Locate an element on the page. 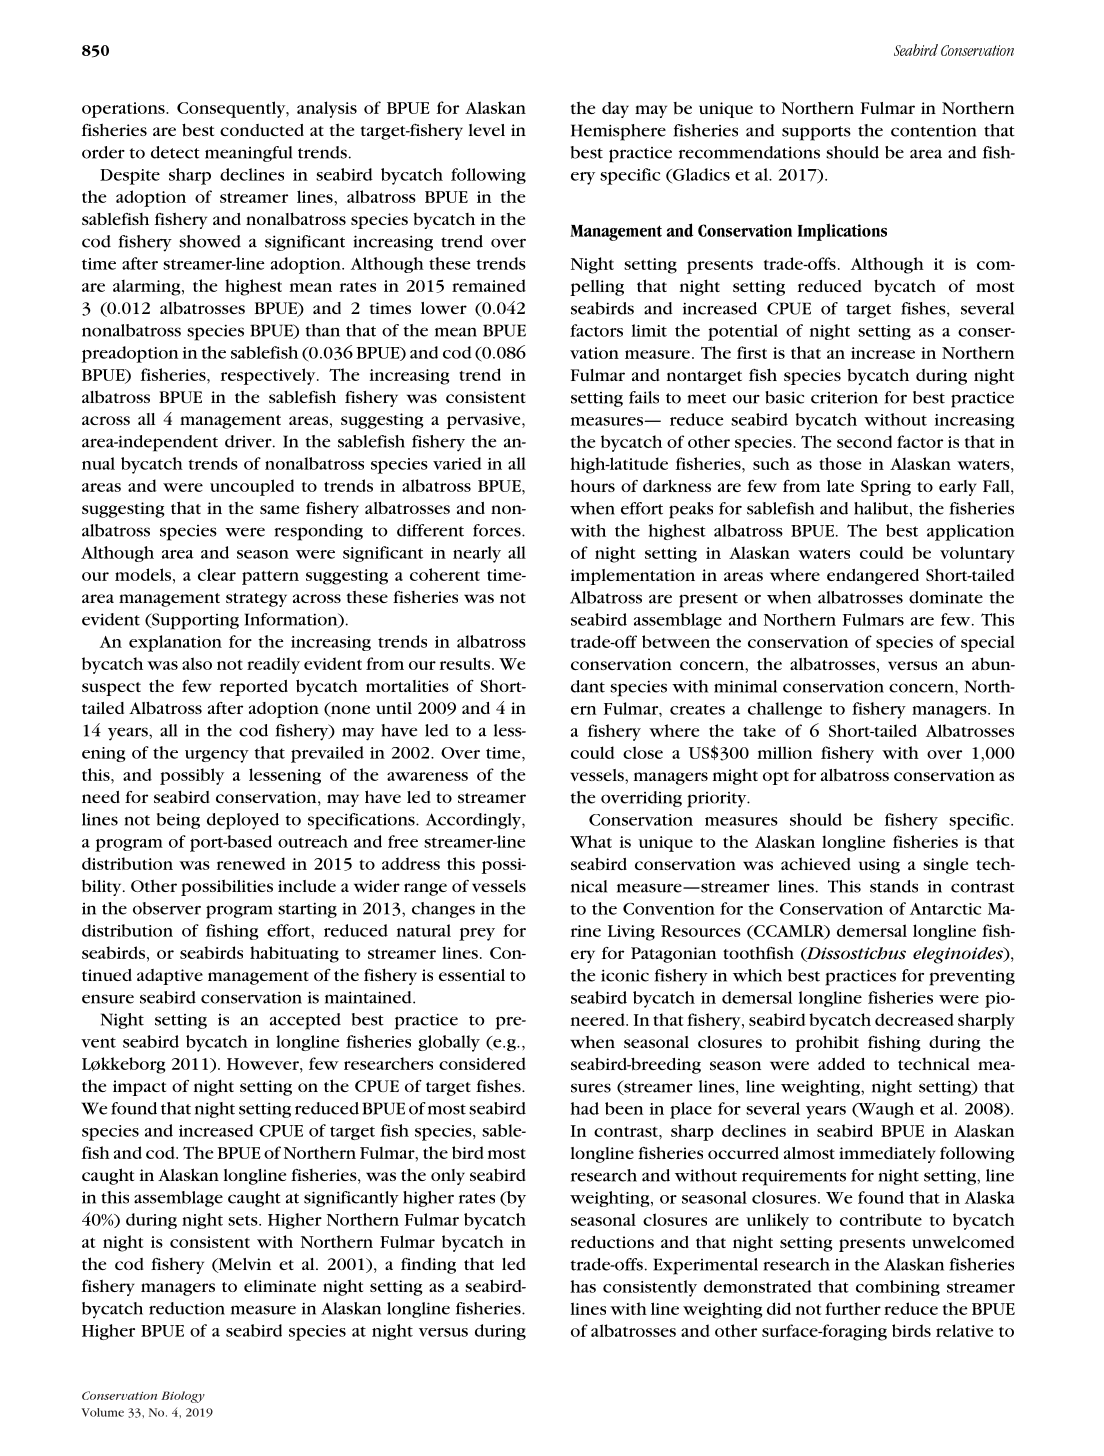  respectively is located at coordinates (269, 376).
